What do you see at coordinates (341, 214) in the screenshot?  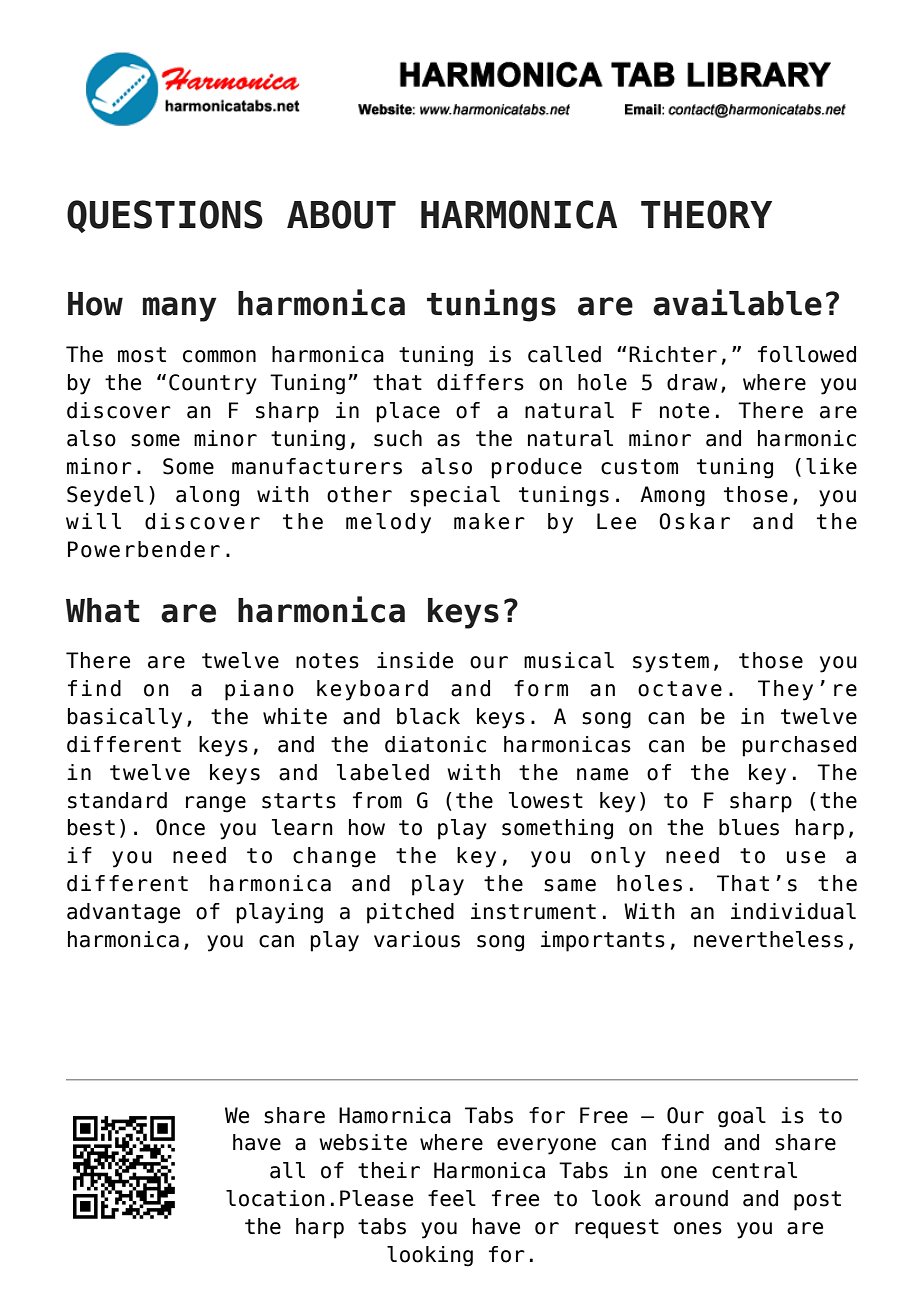 I see `ABOUT` at bounding box center [341, 214].
